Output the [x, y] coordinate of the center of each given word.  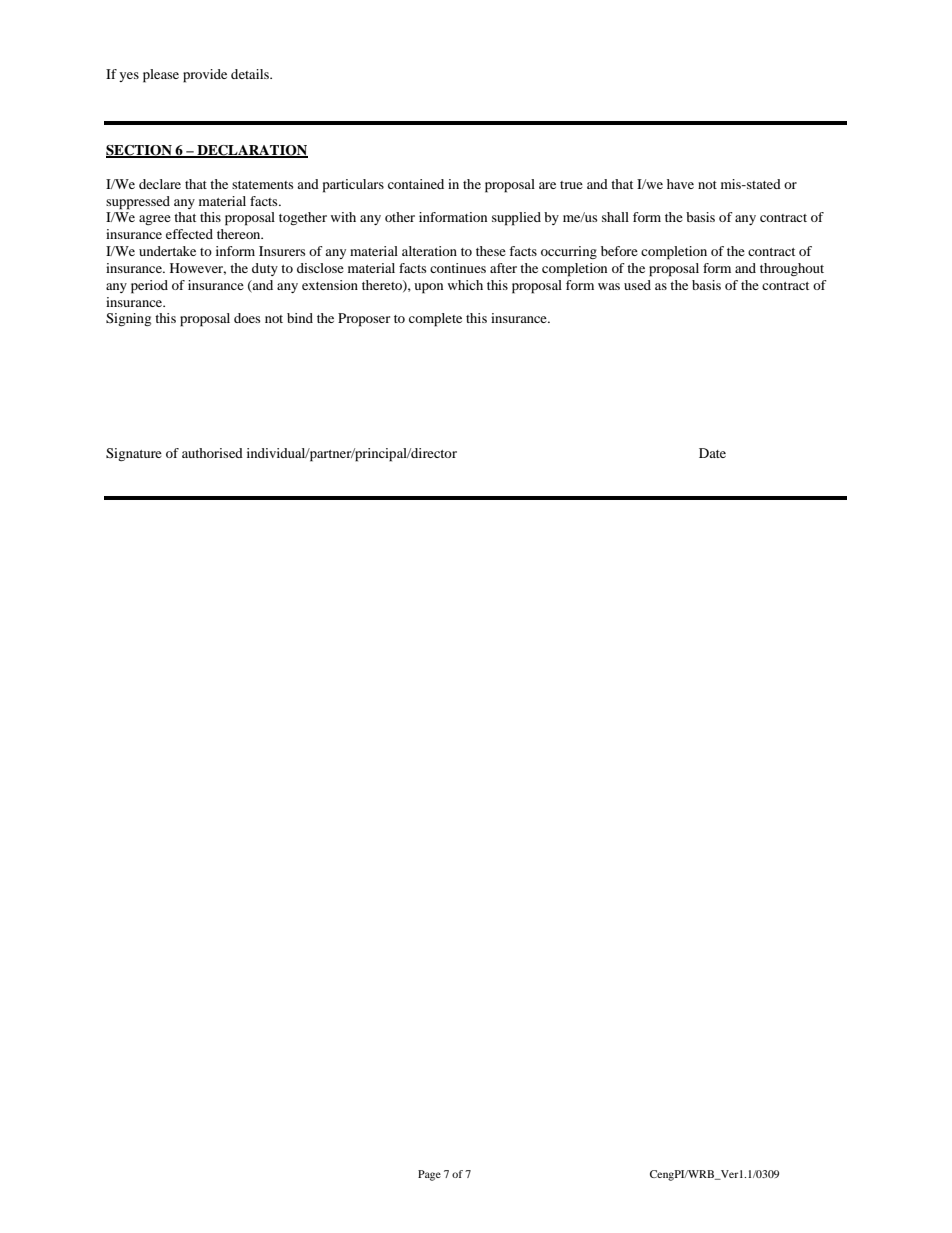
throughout [792, 269]
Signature [134, 454]
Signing [128, 319]
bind [300, 318]
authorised [212, 453]
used [637, 285]
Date [712, 453]
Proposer [364, 320]
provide [205, 76]
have [680, 184]
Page [429, 1175]
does [247, 318]
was [609, 286]
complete [435, 320]
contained [416, 184]
